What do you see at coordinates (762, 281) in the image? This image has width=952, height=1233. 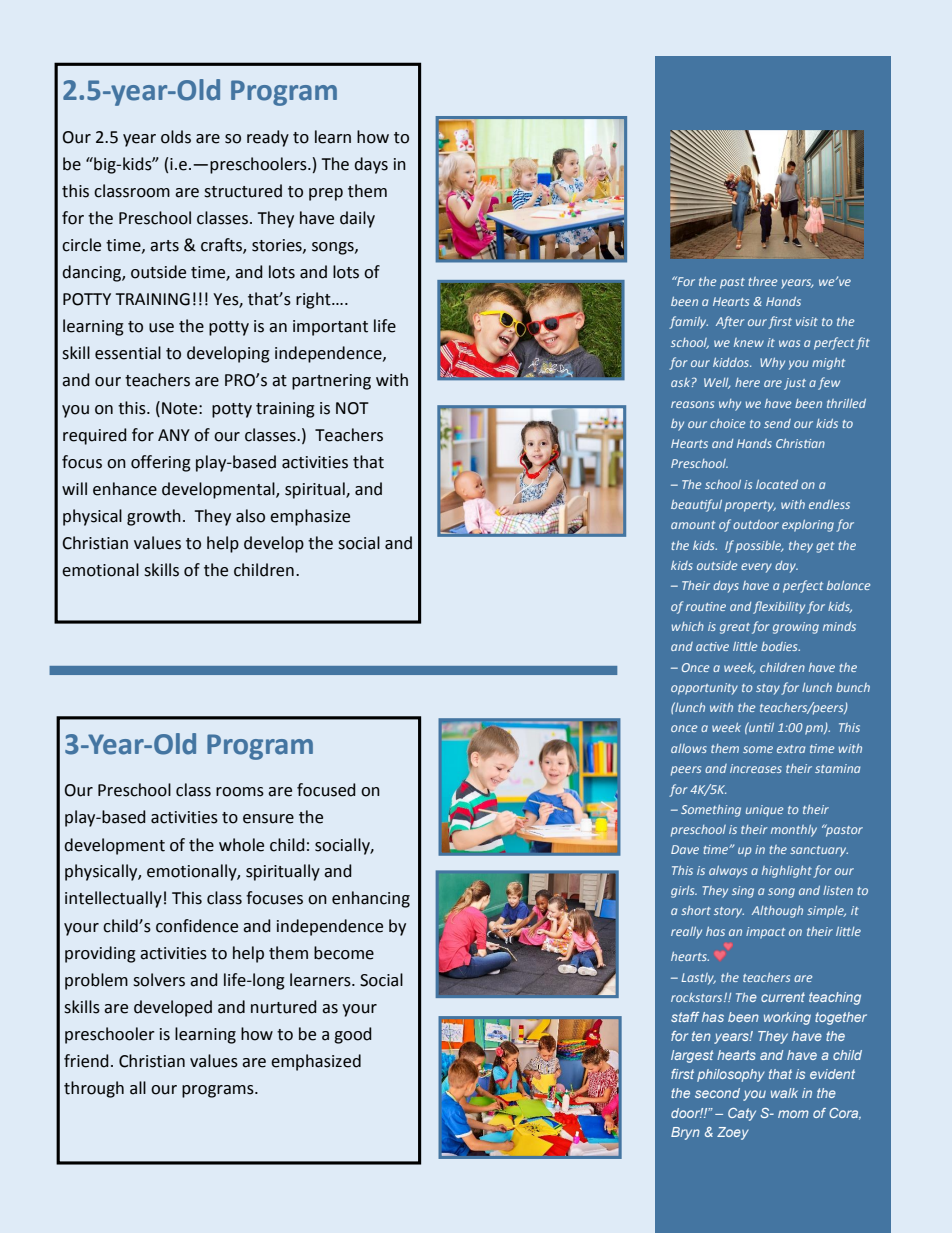 I see `three` at bounding box center [762, 281].
